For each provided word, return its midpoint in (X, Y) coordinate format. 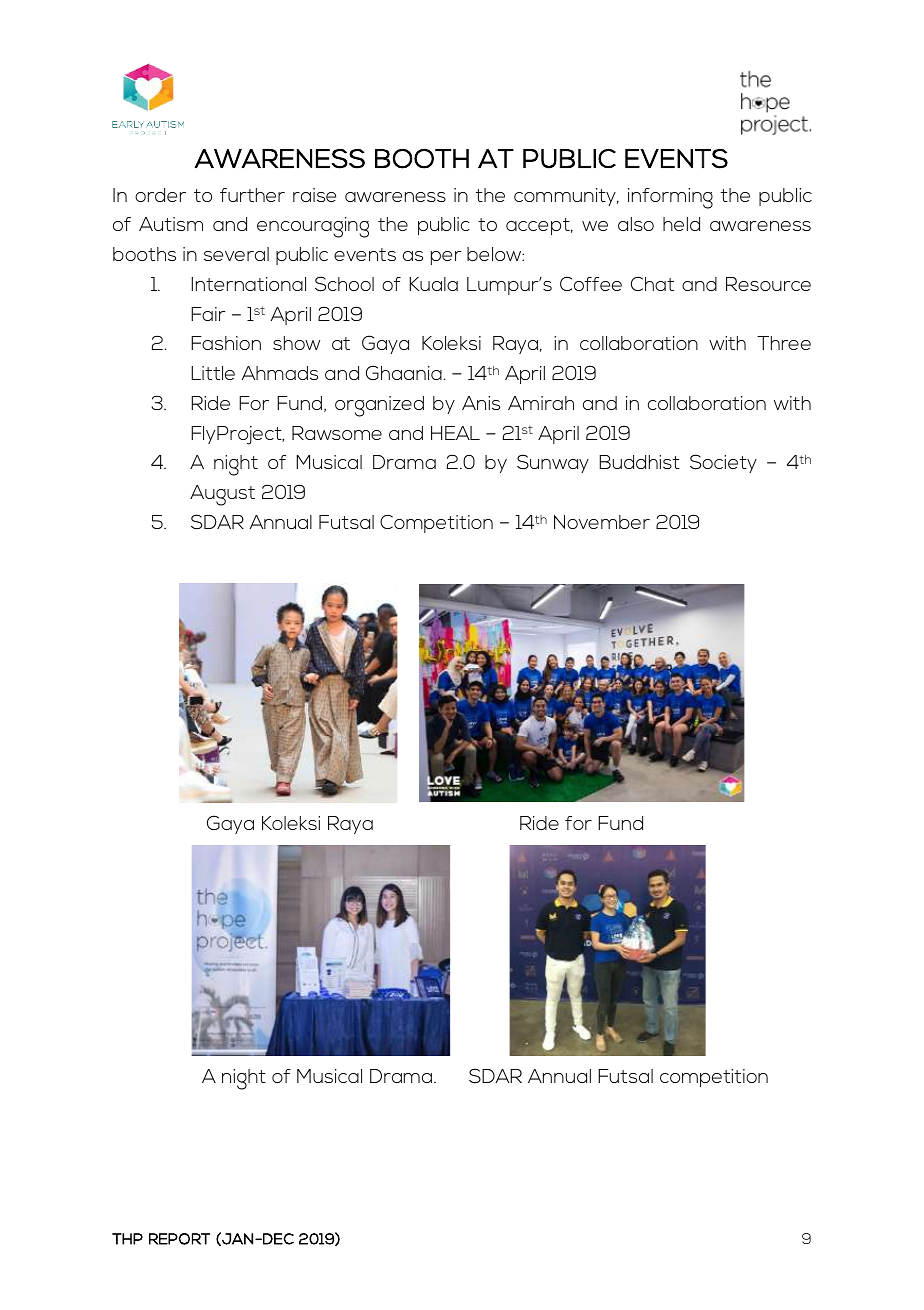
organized (379, 406)
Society (723, 463)
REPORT (179, 1239)
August (222, 495)
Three (784, 343)
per (446, 258)
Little (213, 373)
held (681, 224)
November (602, 522)
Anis (481, 403)
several (236, 254)
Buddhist (639, 462)
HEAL (455, 433)
